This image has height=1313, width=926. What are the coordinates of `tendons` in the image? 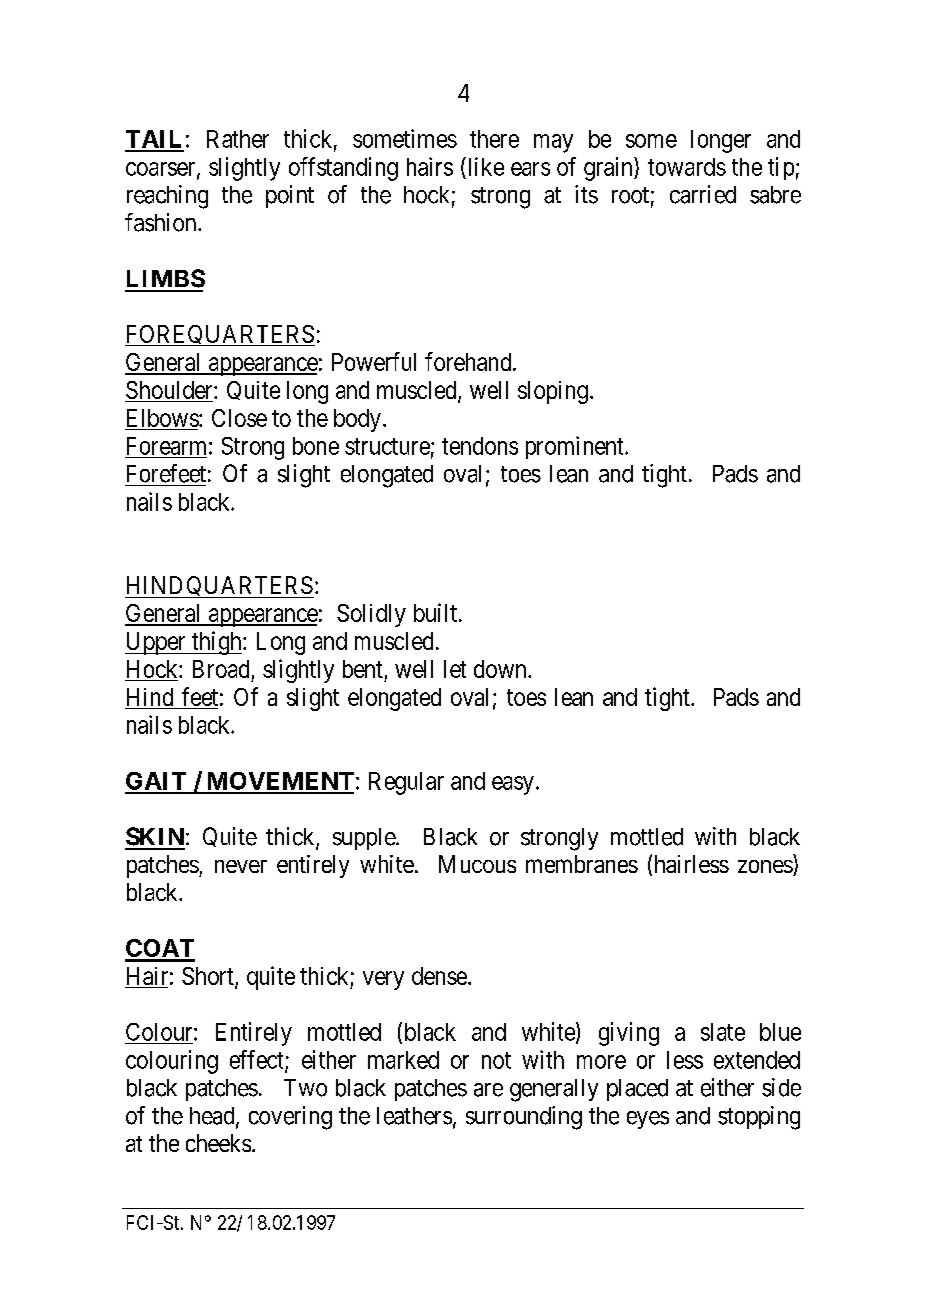 It's located at (480, 446).
